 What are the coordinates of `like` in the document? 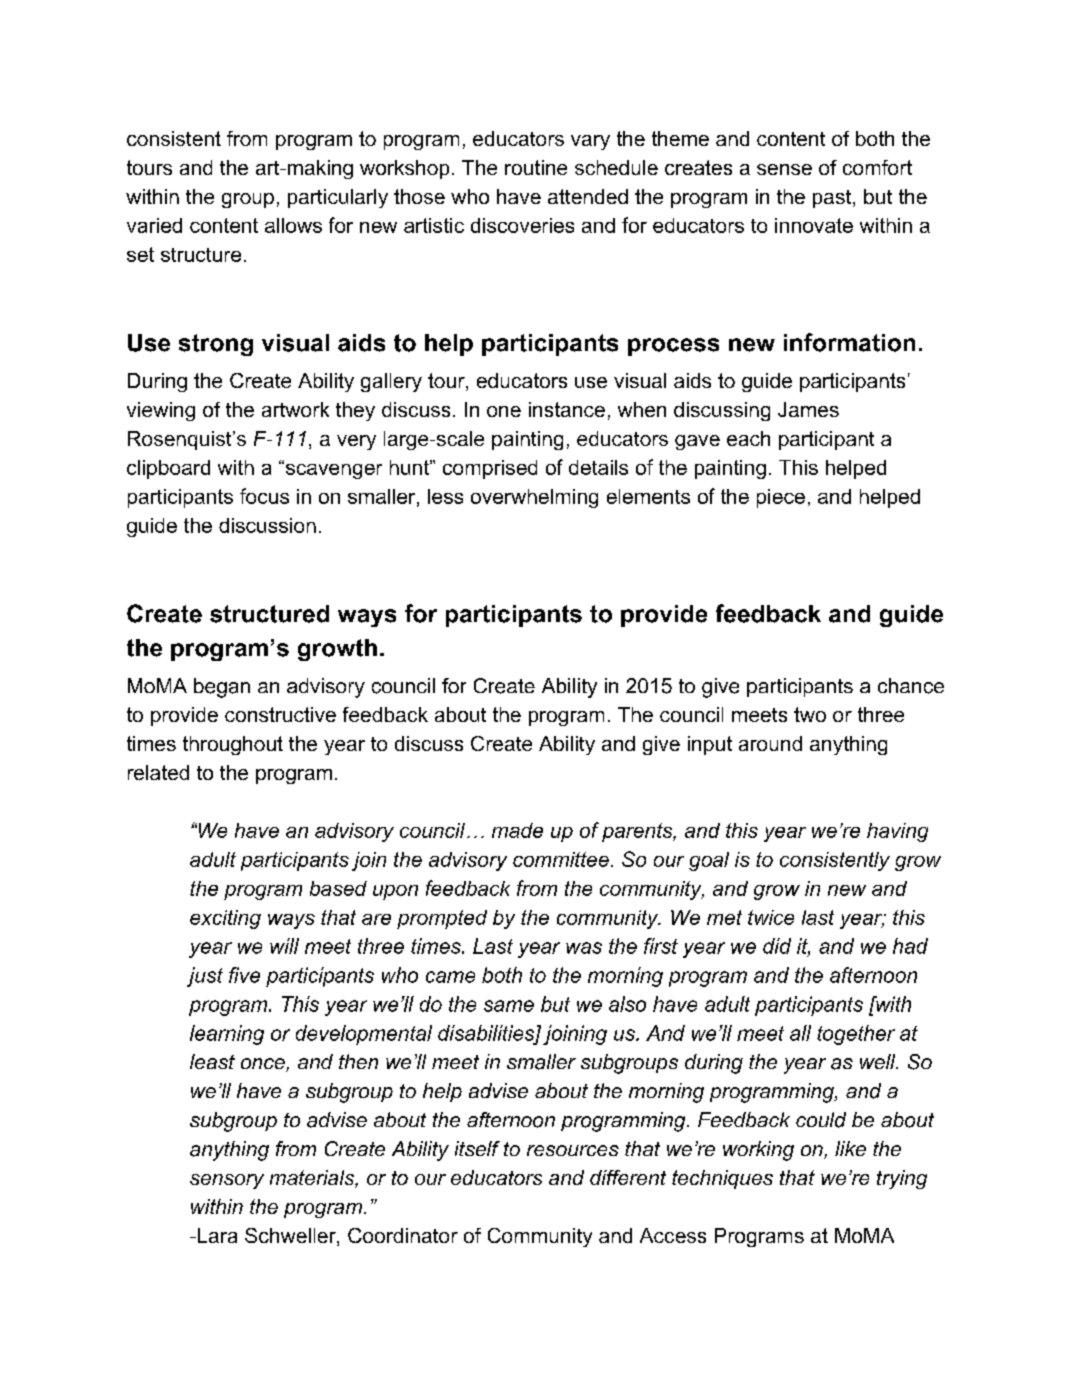 It's located at (850, 1148).
